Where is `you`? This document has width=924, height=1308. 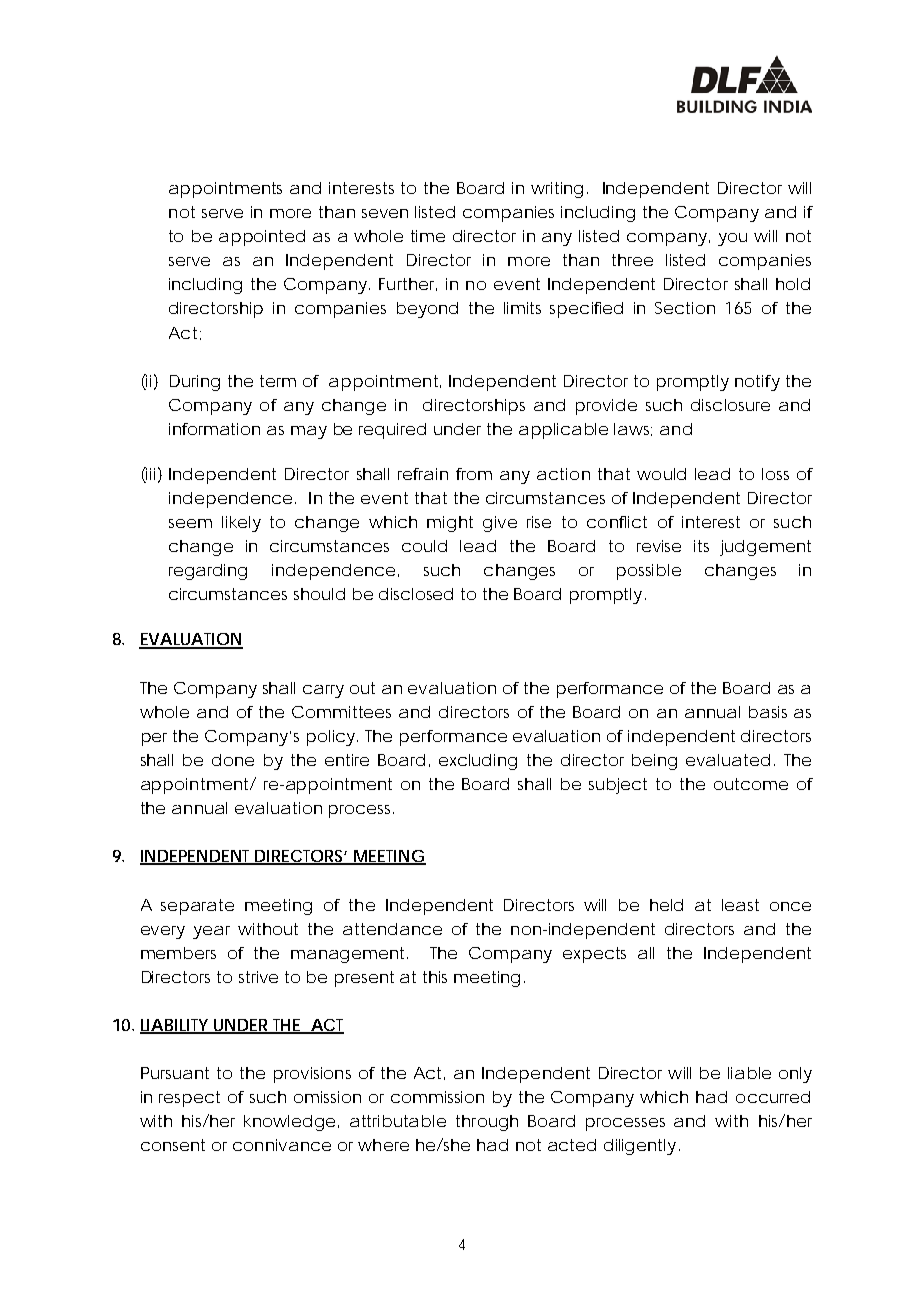 you is located at coordinates (732, 239).
